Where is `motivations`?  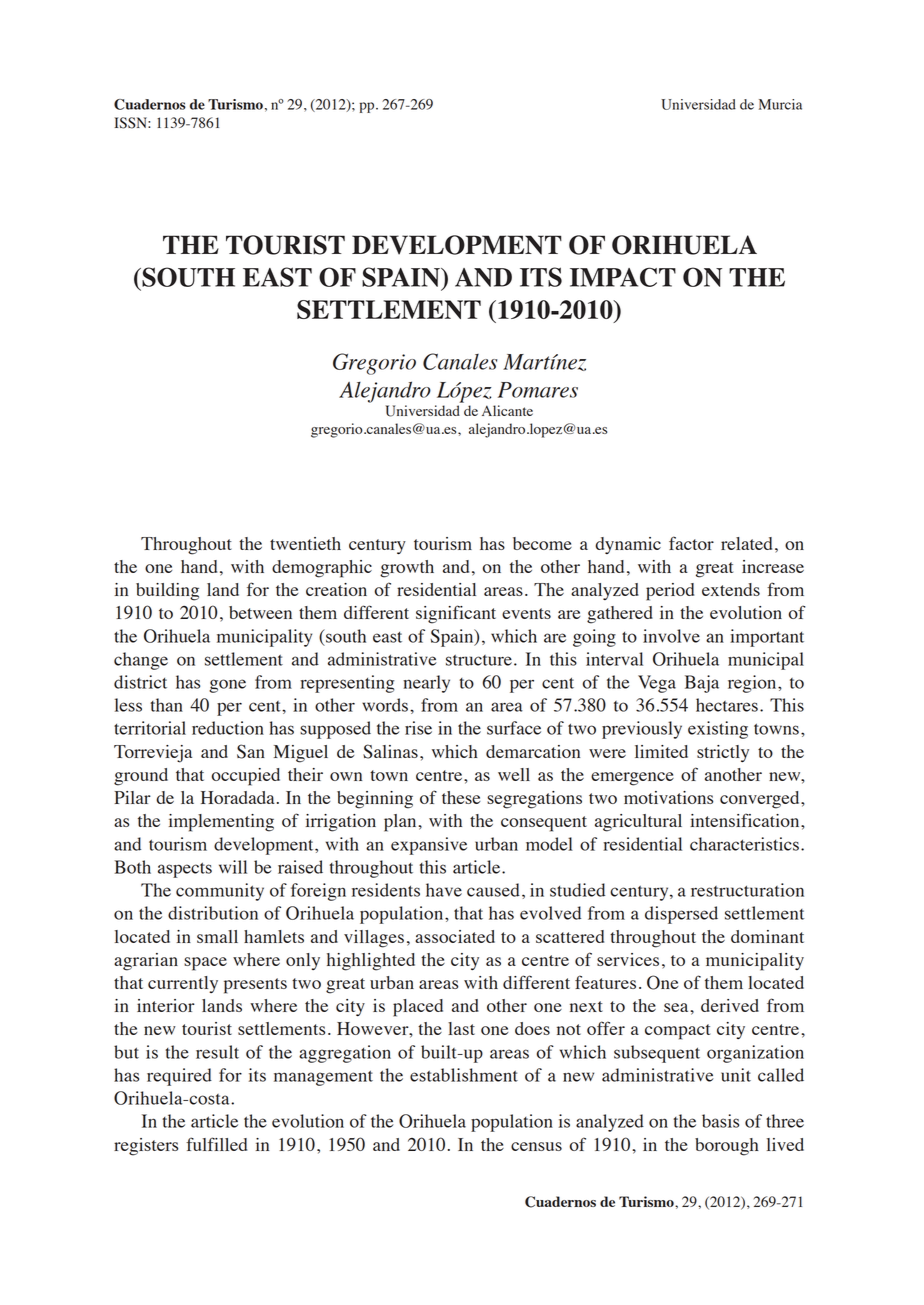
motivations is located at coordinates (668, 797).
